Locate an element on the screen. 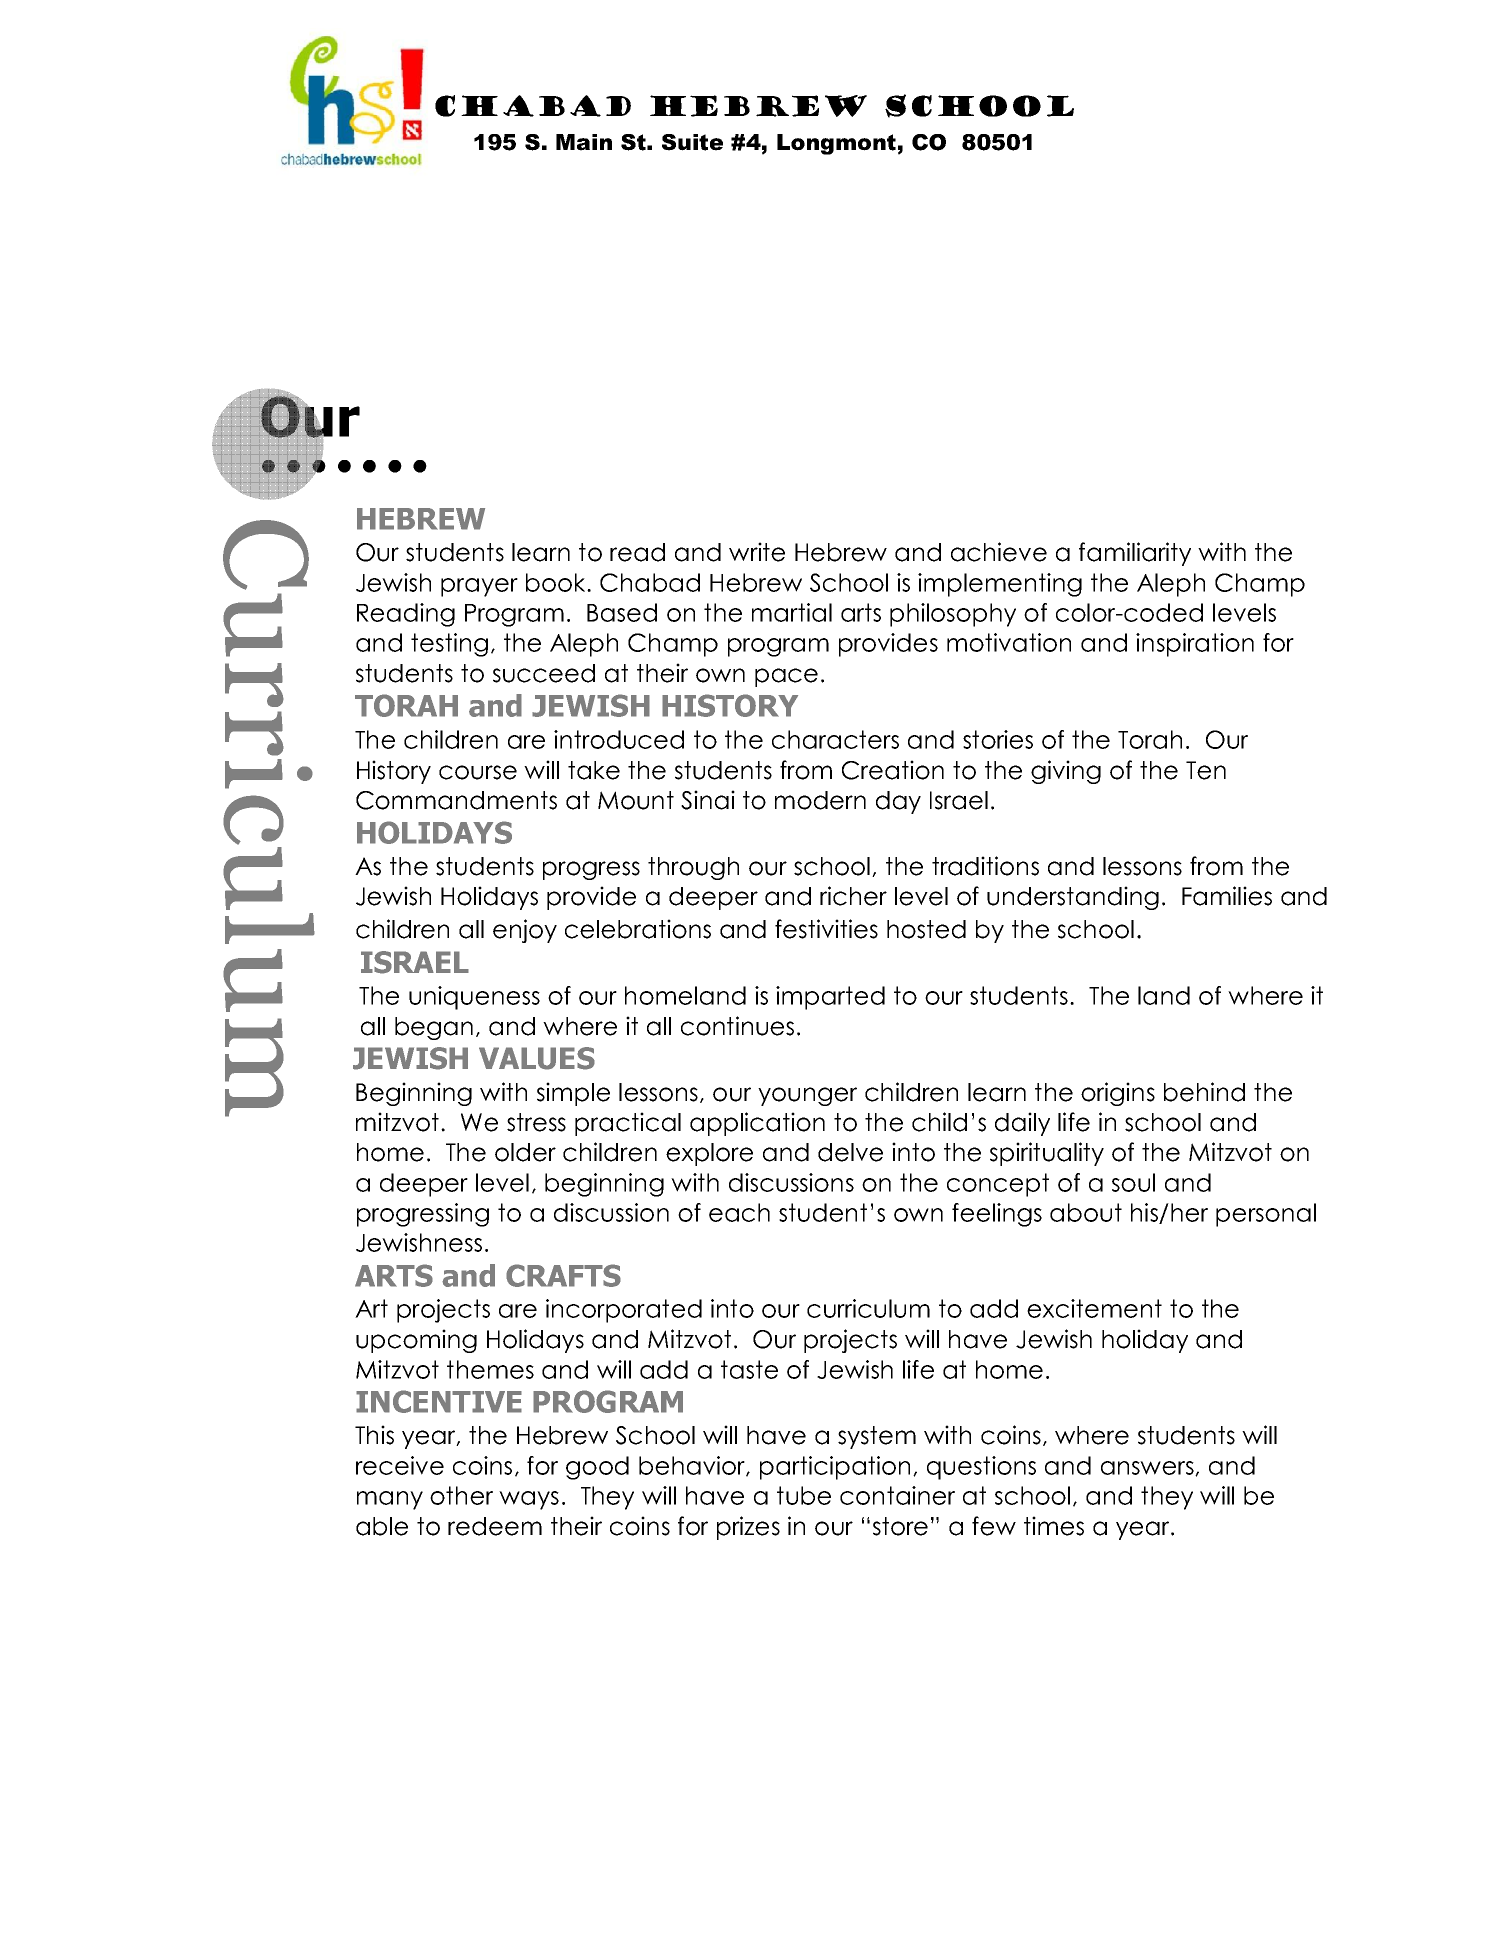  Ten is located at coordinates (1206, 770).
